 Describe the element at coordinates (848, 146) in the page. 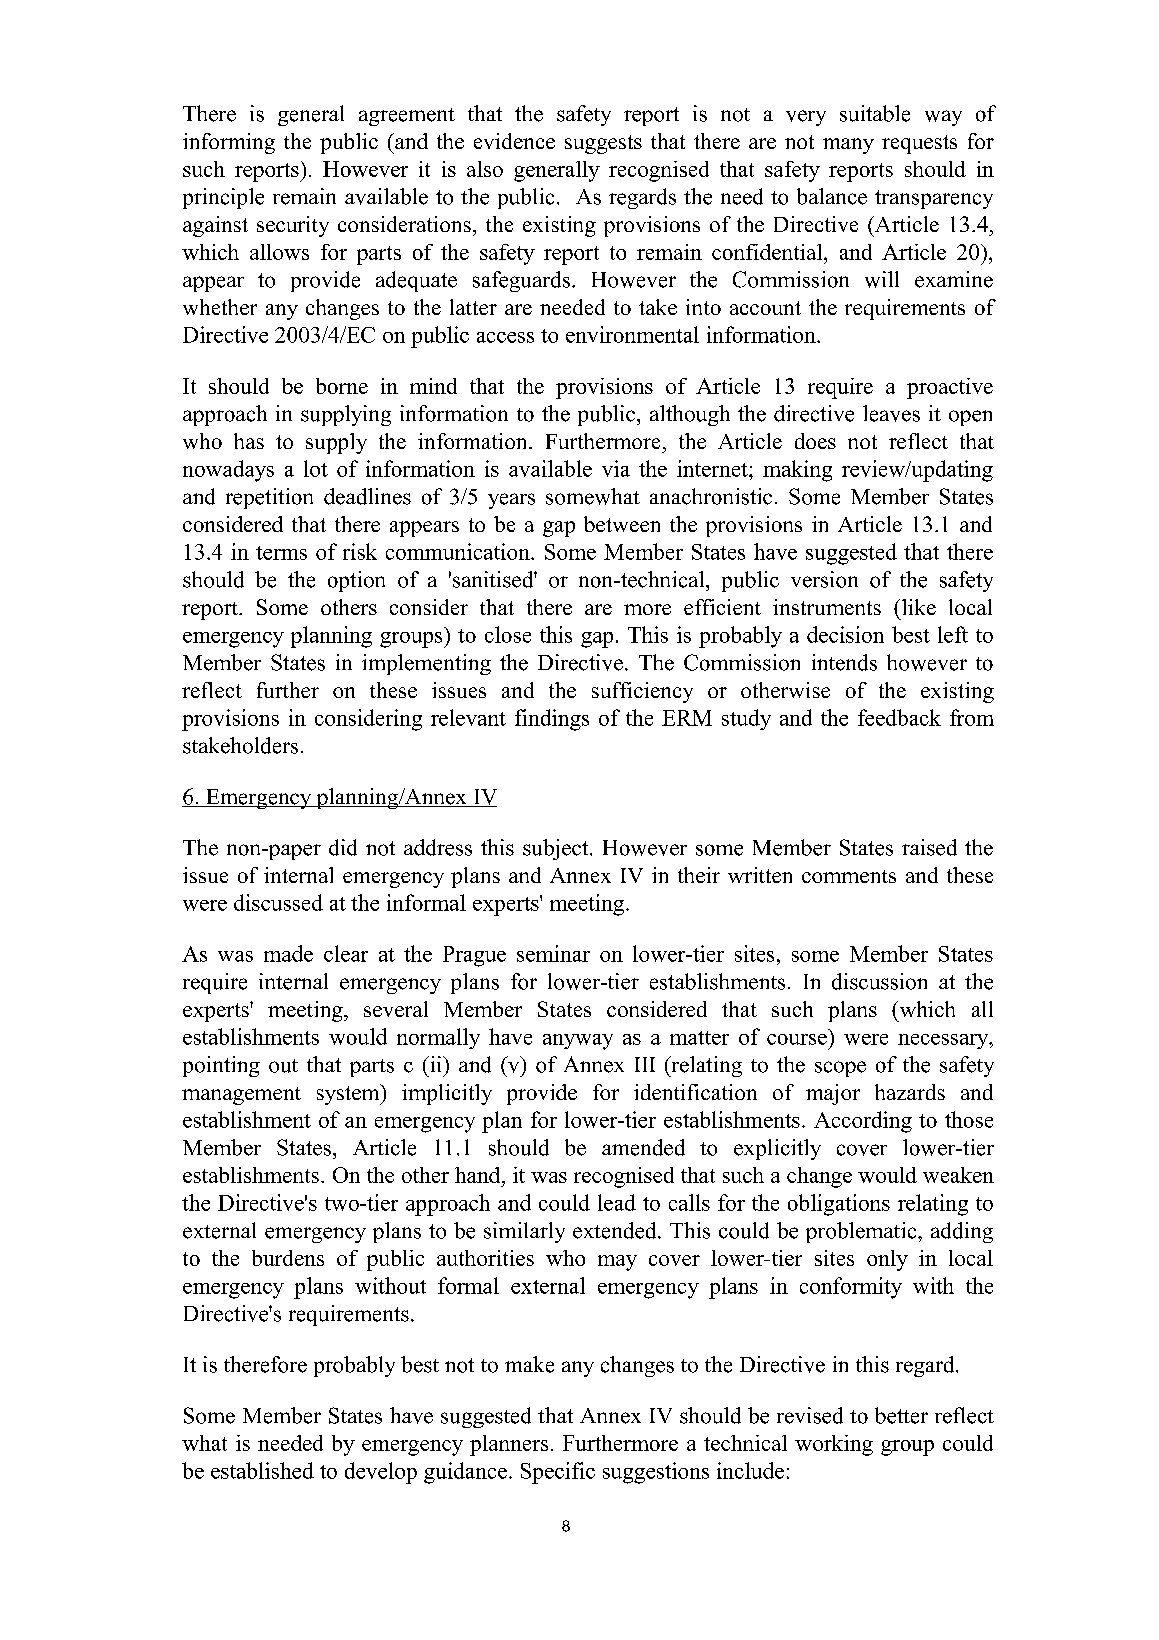

I see `many` at that location.
